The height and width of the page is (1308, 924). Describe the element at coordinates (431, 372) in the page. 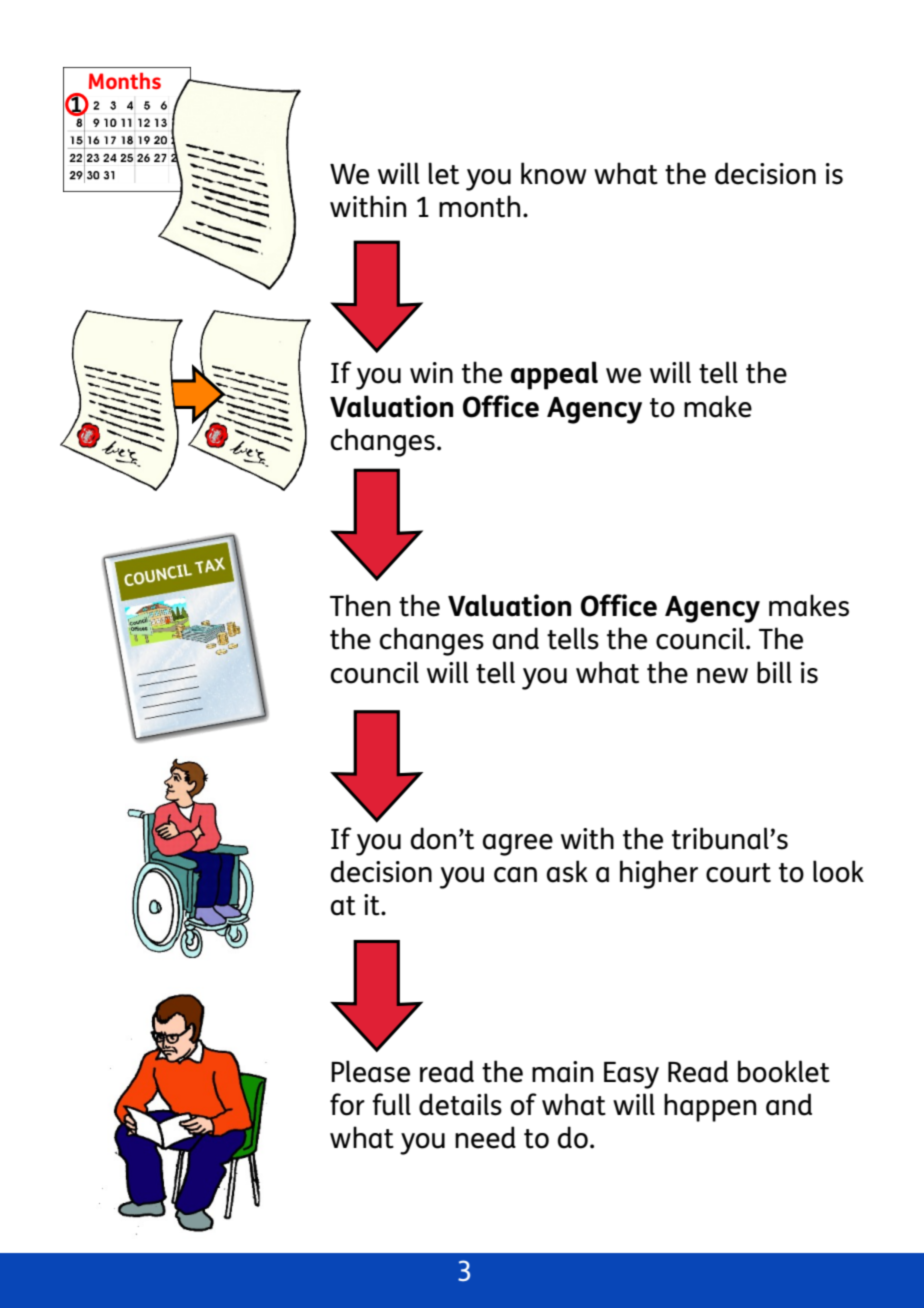

I see `win` at that location.
